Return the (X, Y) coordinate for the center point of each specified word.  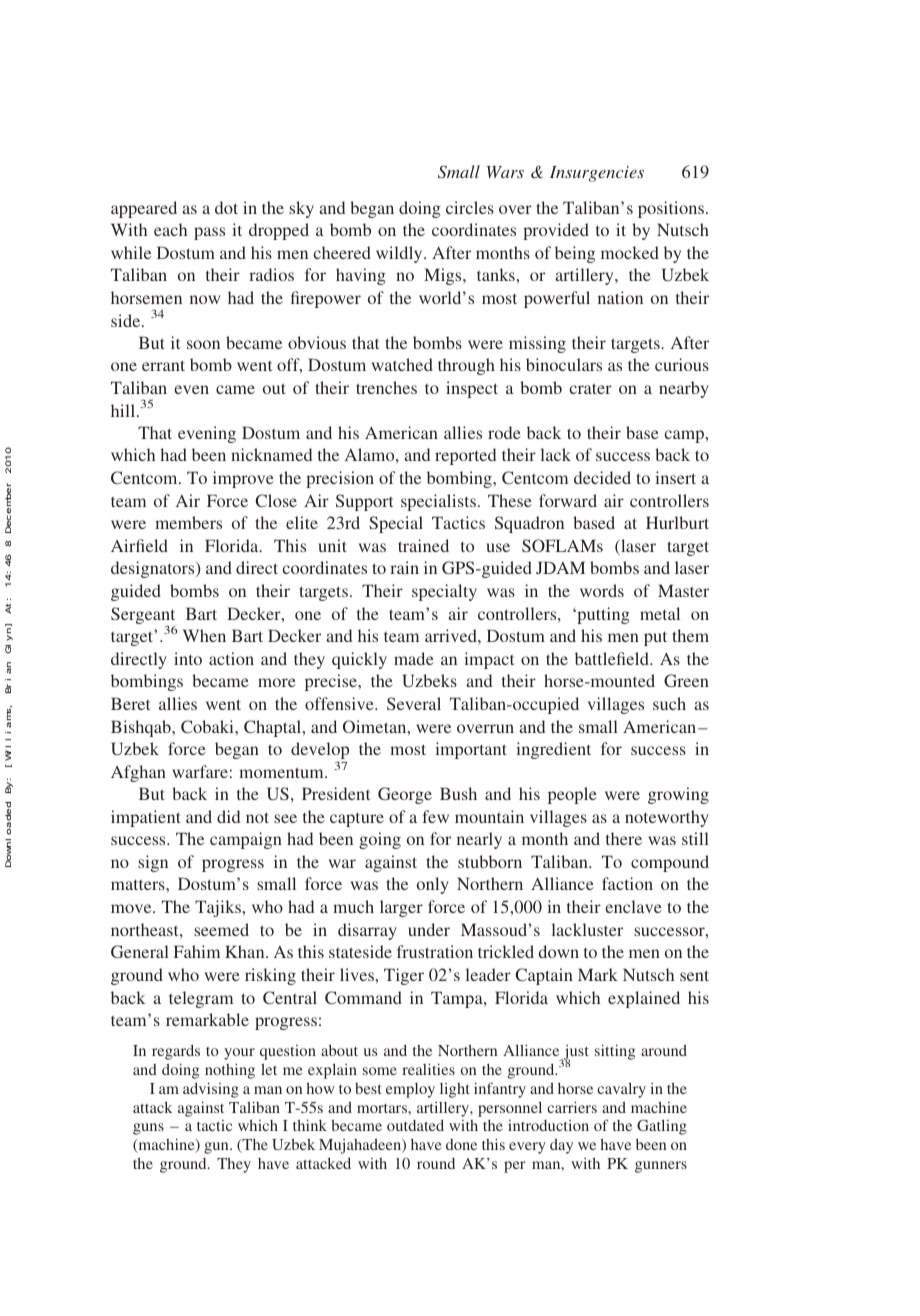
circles (470, 207)
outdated (415, 1125)
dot (226, 207)
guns (148, 1129)
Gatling (662, 1127)
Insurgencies (597, 174)
